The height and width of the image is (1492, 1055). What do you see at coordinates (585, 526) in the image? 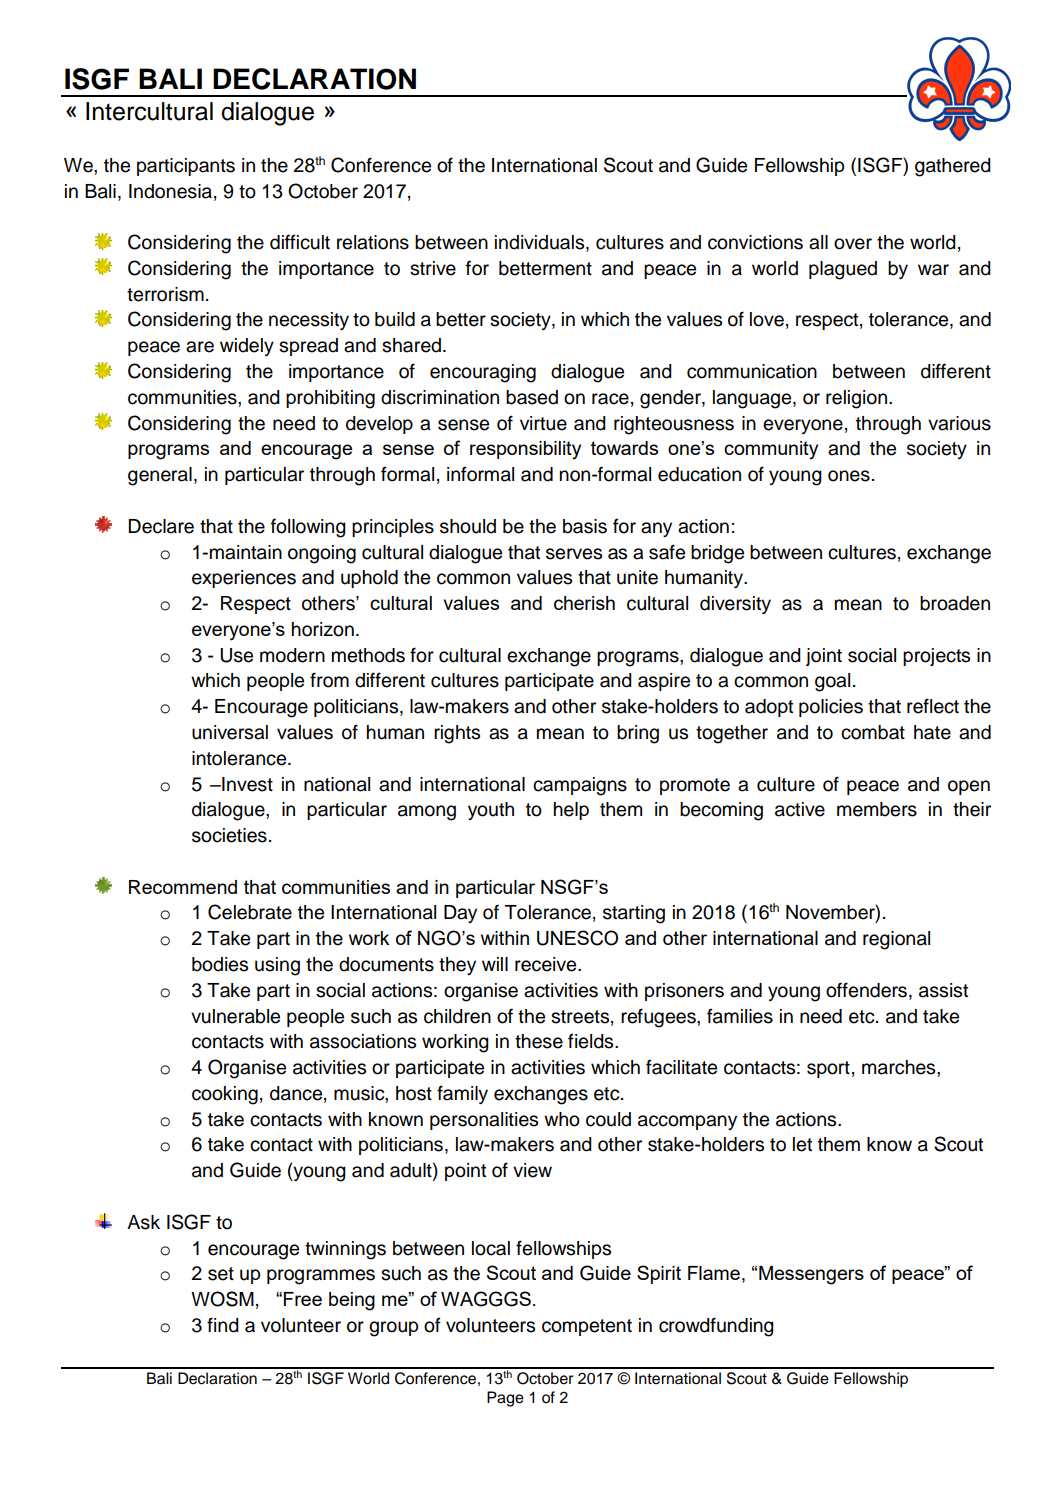
I see `basis` at bounding box center [585, 526].
